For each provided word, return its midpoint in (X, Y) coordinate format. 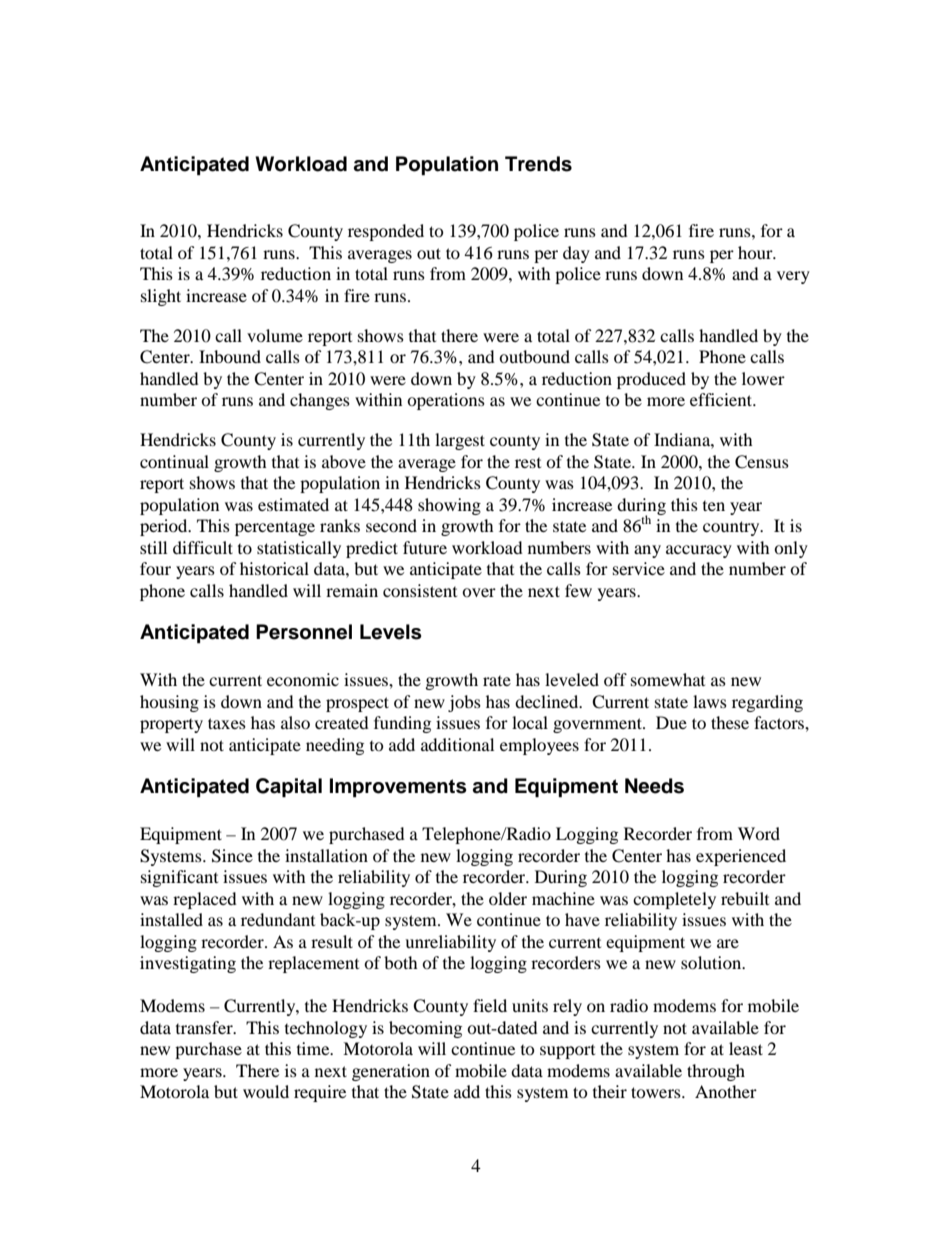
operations (446, 401)
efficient (722, 399)
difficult (203, 547)
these (730, 722)
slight (161, 297)
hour (756, 252)
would (266, 1091)
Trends (538, 164)
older (508, 898)
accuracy (699, 551)
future (425, 547)
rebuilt (745, 898)
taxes (227, 723)
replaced (205, 900)
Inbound (230, 356)
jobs (464, 703)
